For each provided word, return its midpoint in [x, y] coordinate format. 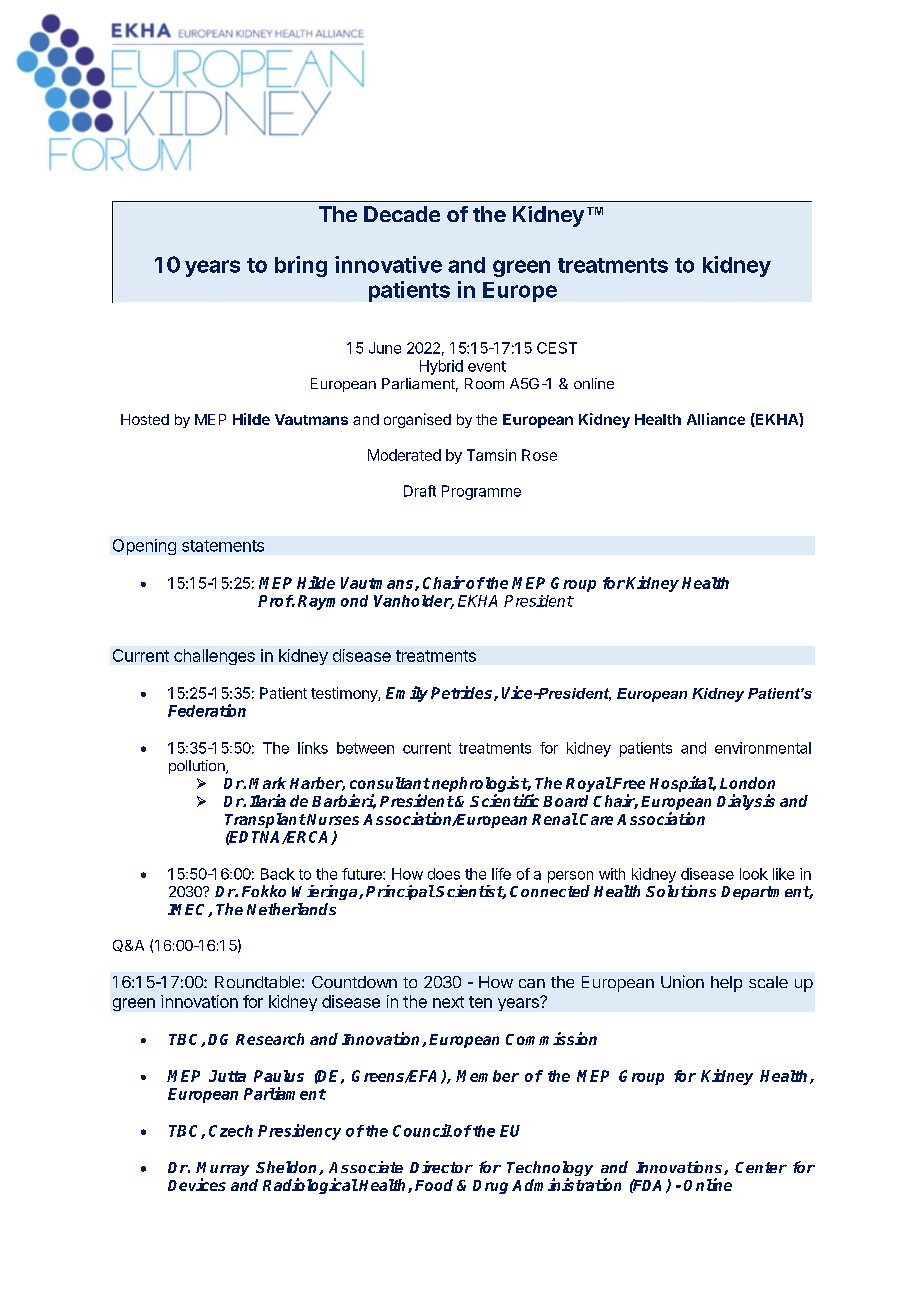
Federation [207, 710]
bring [301, 266]
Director [441, 1167]
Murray [222, 1170]
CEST [557, 348]
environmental [763, 748]
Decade [402, 214]
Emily [407, 694]
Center [761, 1167]
